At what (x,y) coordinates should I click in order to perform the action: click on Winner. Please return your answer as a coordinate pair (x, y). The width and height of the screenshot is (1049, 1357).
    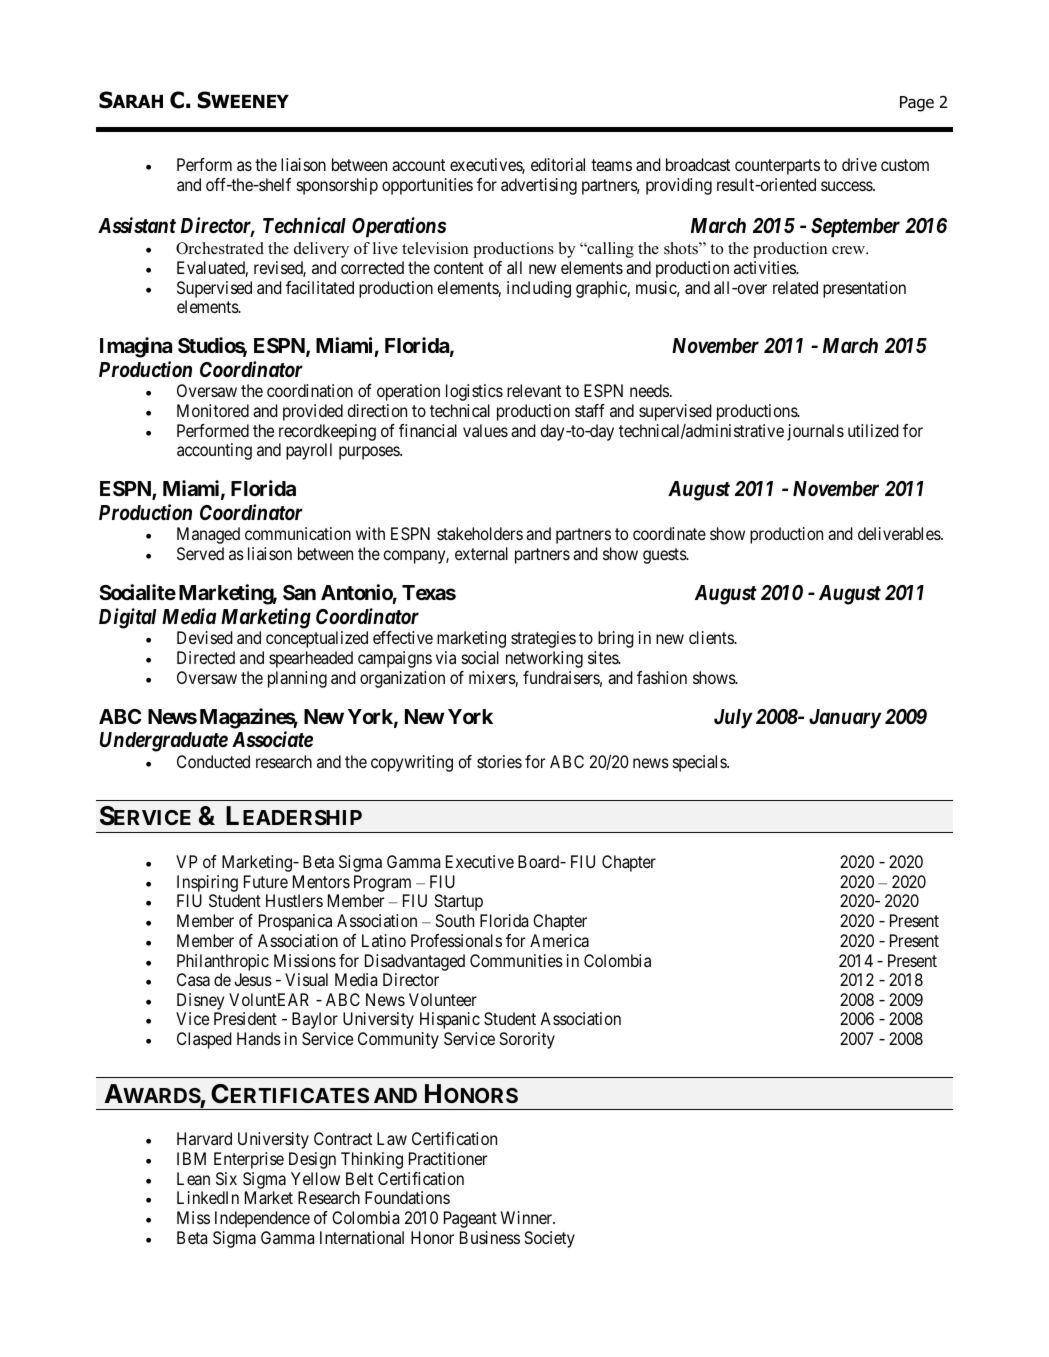
    Looking at the image, I should click on (528, 1217).
